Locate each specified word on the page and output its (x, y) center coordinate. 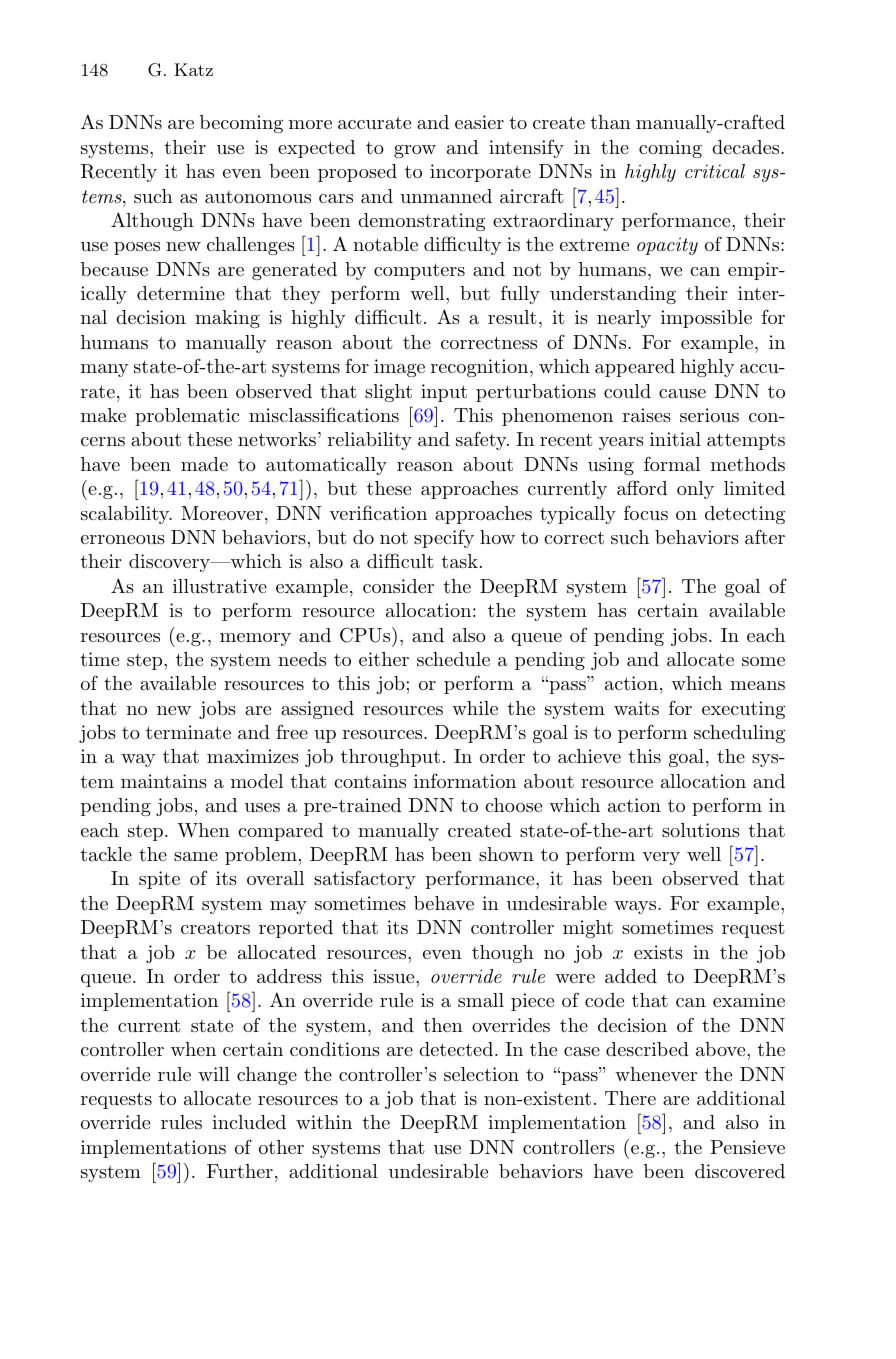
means (757, 685)
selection (481, 1074)
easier (479, 122)
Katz (193, 69)
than (610, 122)
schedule (453, 659)
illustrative (220, 586)
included (249, 1122)
